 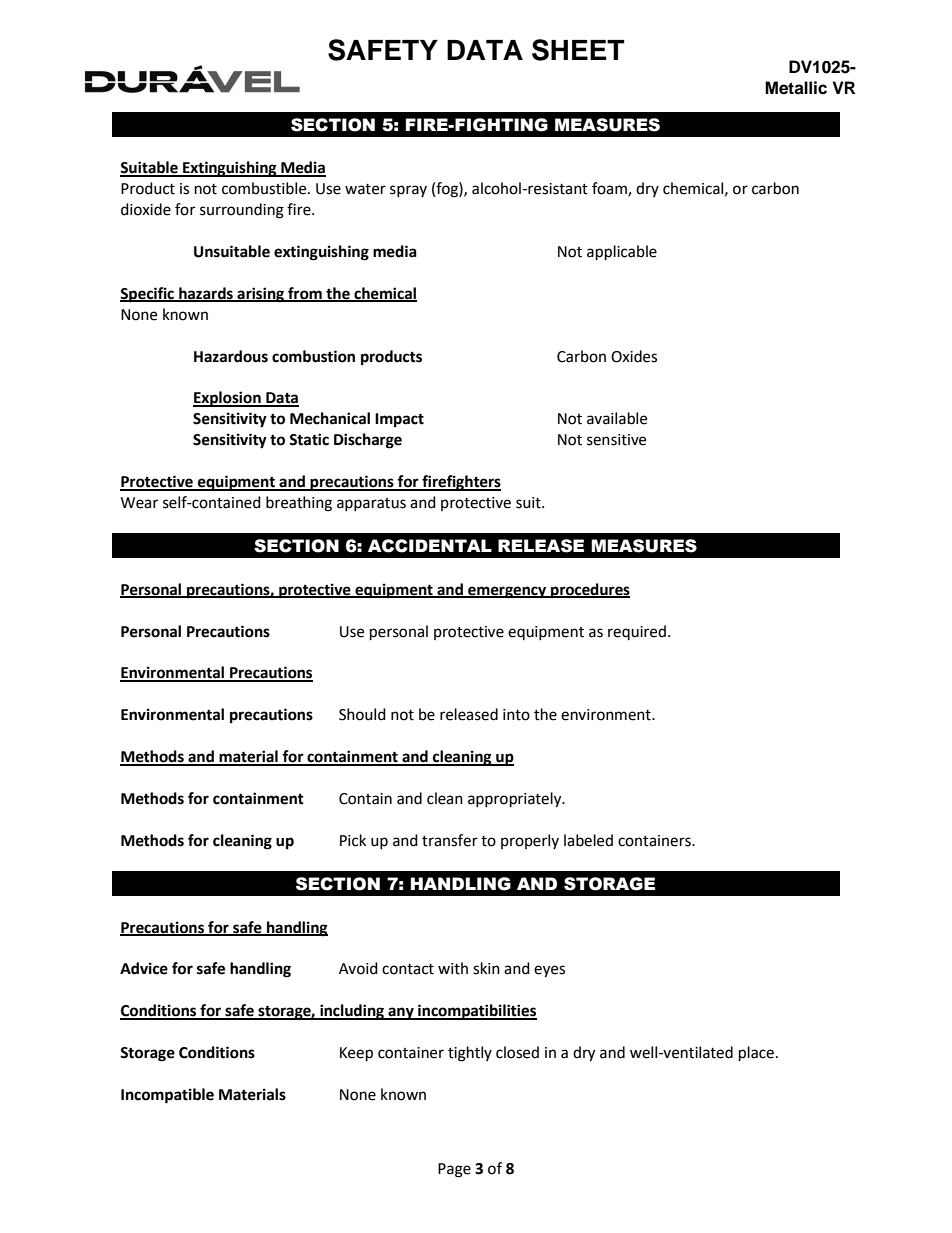 I want to click on sensitive, so click(x=616, y=440).
